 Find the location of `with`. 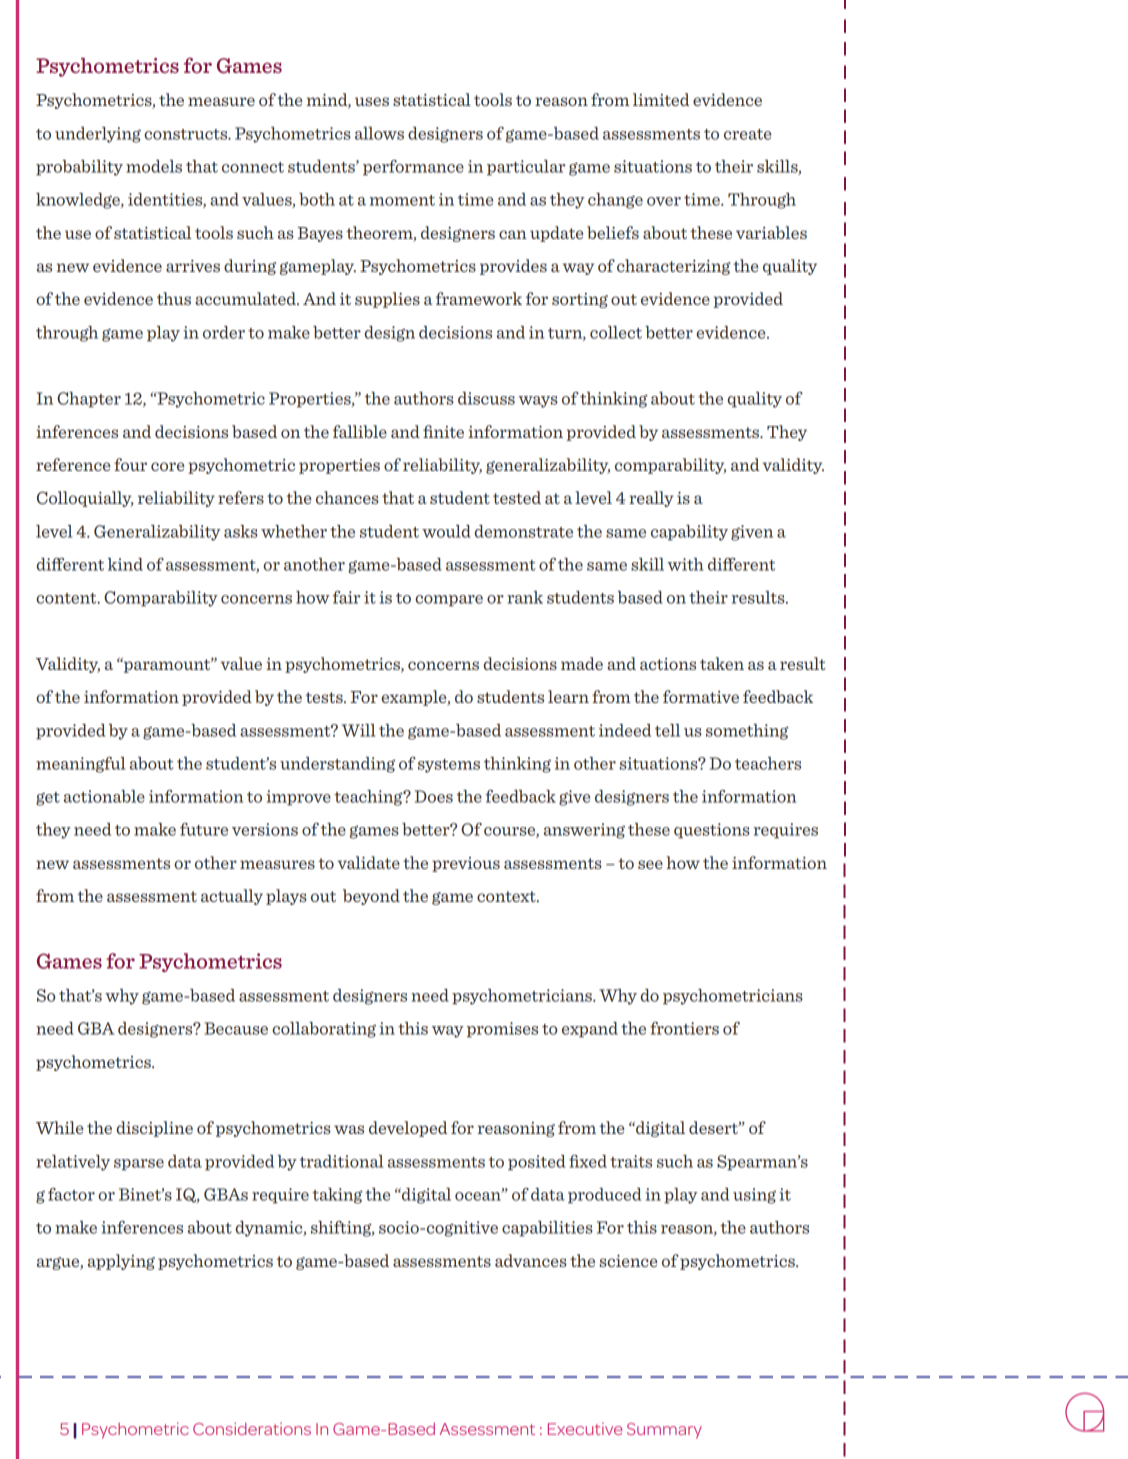

with is located at coordinates (685, 564).
